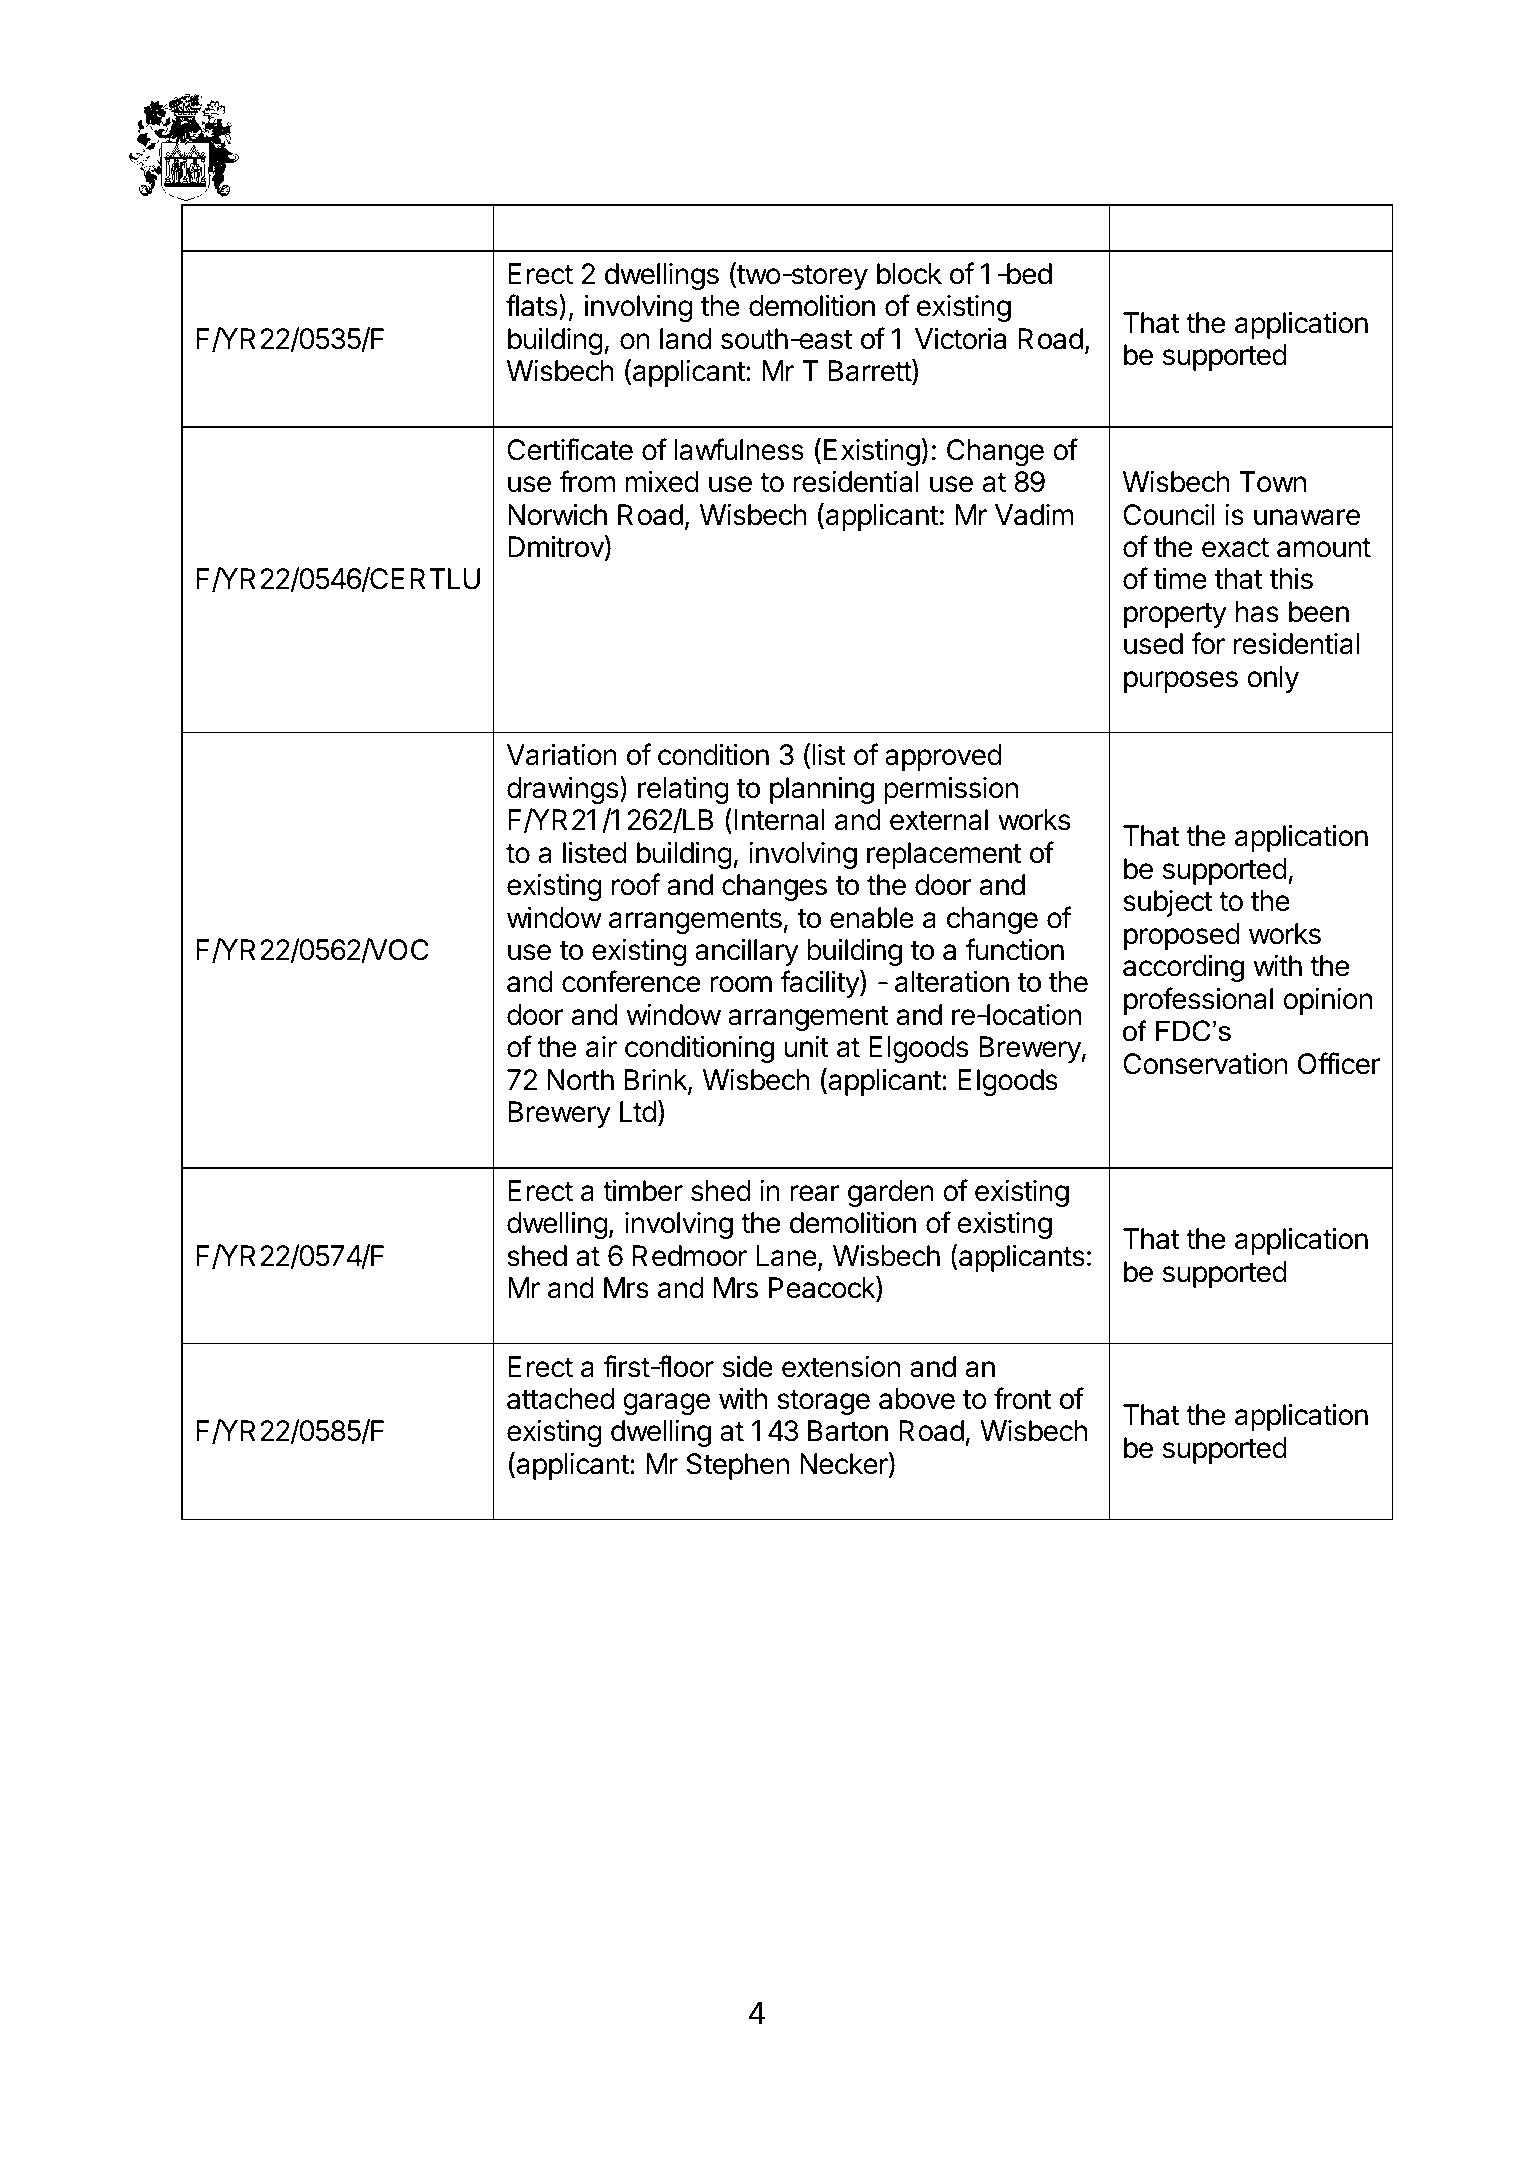 The width and height of the document is (1528, 2159). What do you see at coordinates (1167, 903) in the document?
I see `subject` at bounding box center [1167, 903].
